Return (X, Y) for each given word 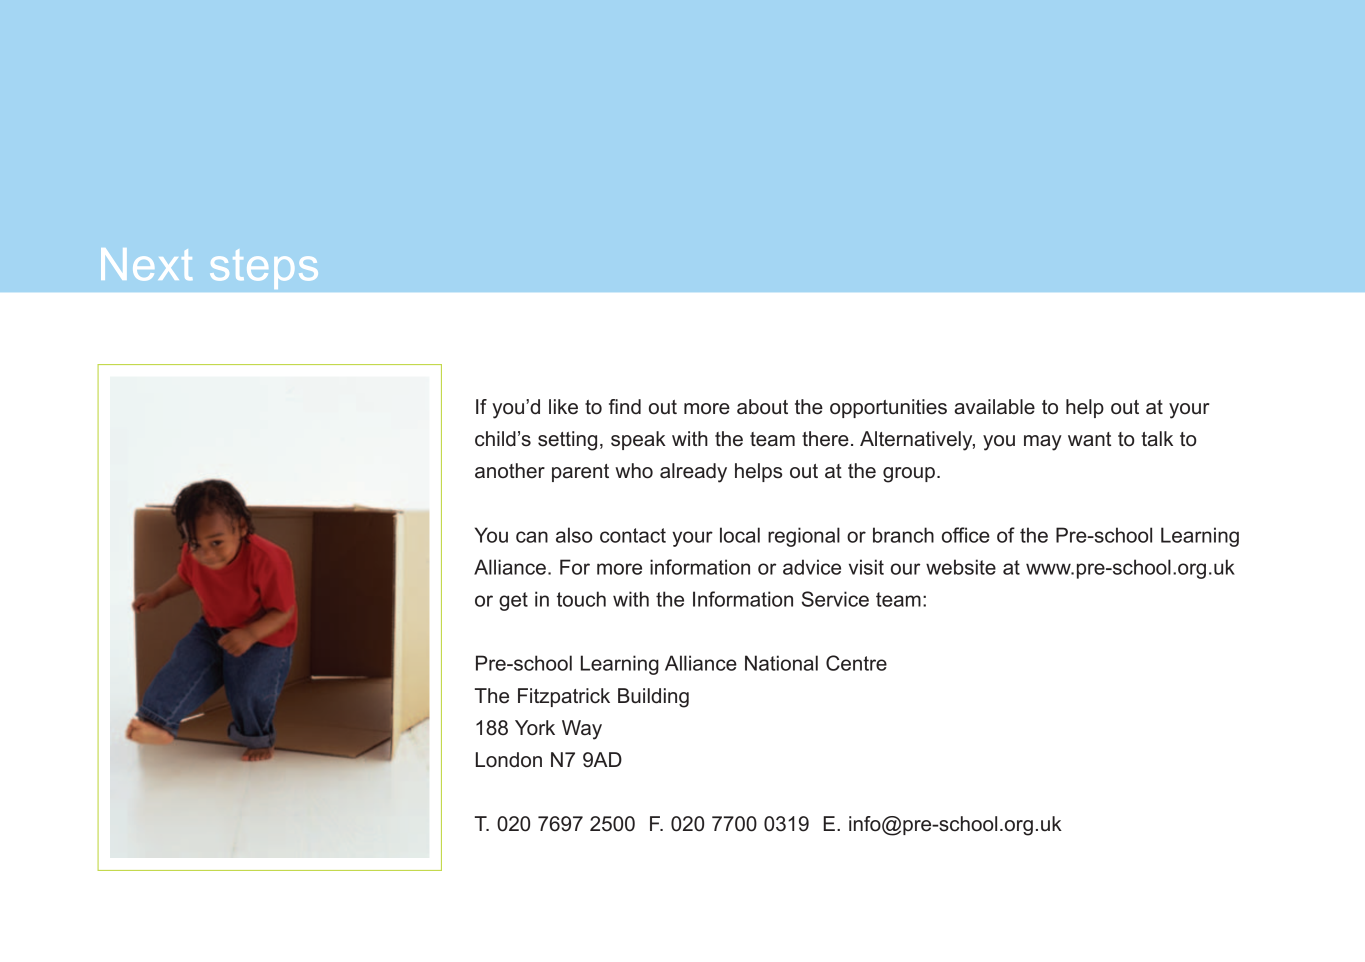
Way (582, 730)
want (1089, 439)
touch (581, 599)
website (961, 567)
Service (835, 599)
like (563, 407)
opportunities (888, 408)
